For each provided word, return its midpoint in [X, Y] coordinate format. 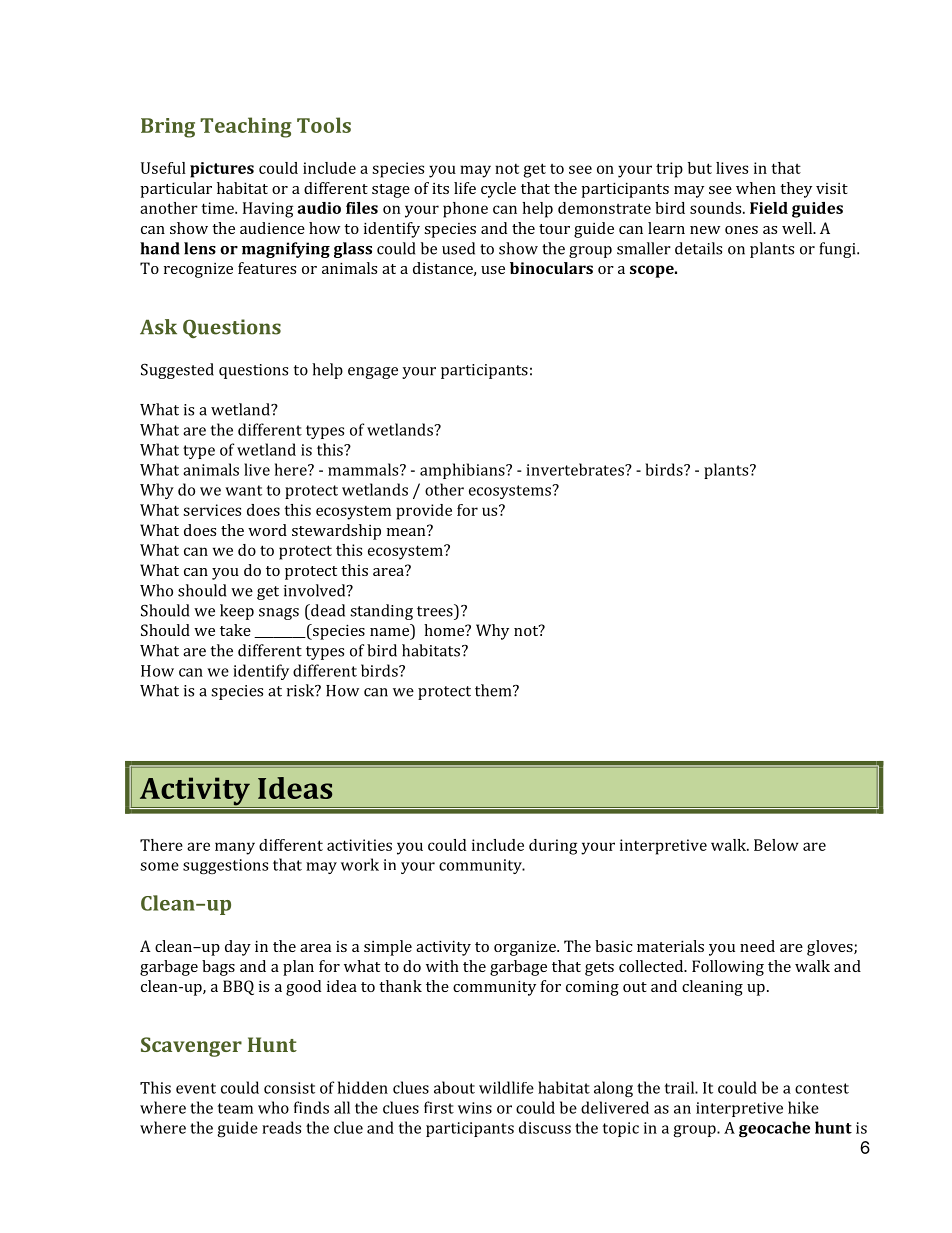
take [235, 630]
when [756, 188]
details [698, 248]
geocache [774, 1129]
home [445, 630]
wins [475, 1108]
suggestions [225, 866]
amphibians [463, 471]
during [553, 847]
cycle [498, 190]
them [494, 690]
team [235, 1108]
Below [776, 845]
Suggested [177, 371]
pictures [222, 170]
